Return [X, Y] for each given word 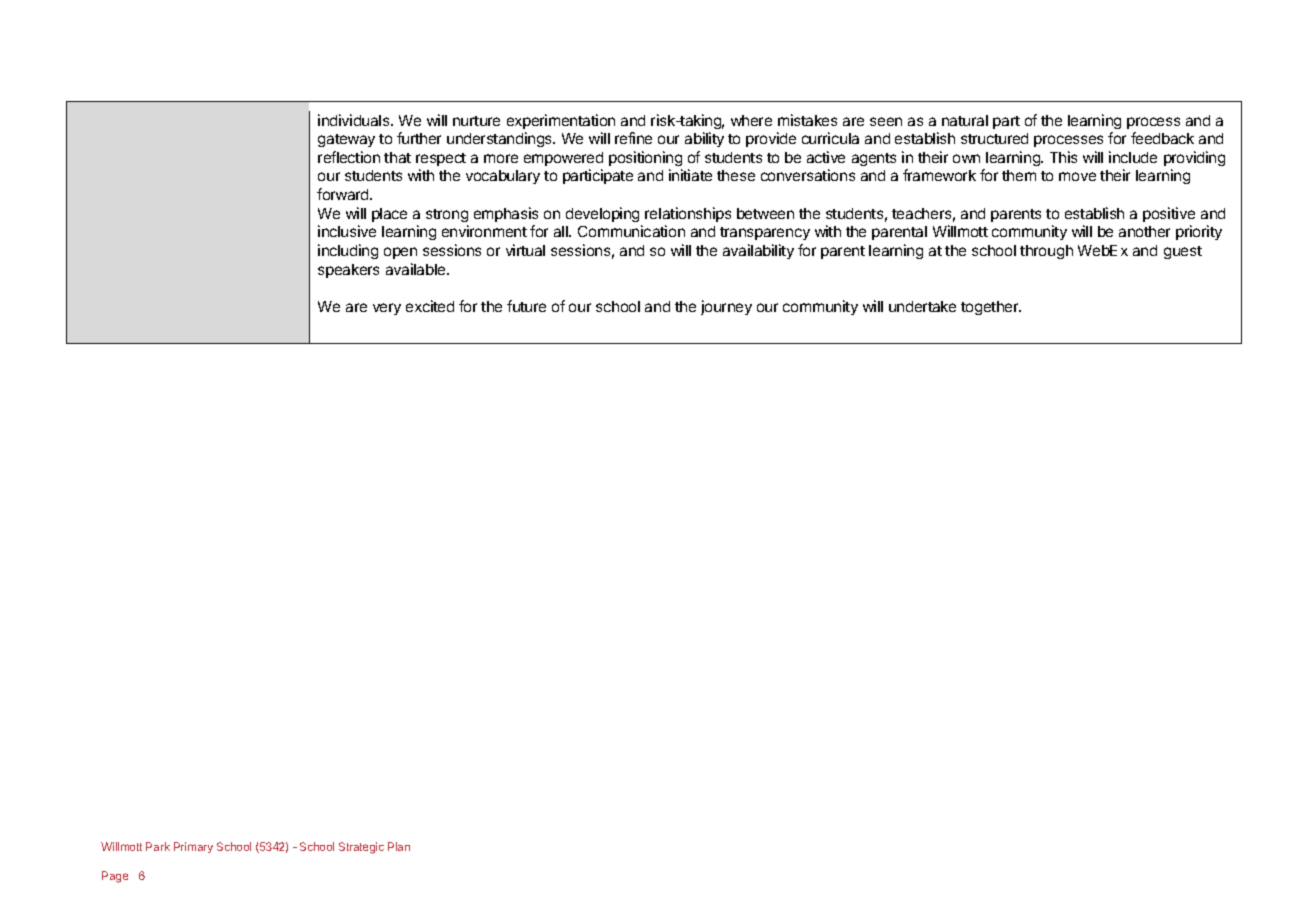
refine [633, 138]
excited [430, 306]
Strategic [361, 848]
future [526, 306]
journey [726, 307]
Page [115, 877]
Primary [193, 847]
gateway [346, 140]
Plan [399, 846]
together [991, 308]
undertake [922, 306]
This [1063, 157]
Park [158, 846]
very [387, 309]
